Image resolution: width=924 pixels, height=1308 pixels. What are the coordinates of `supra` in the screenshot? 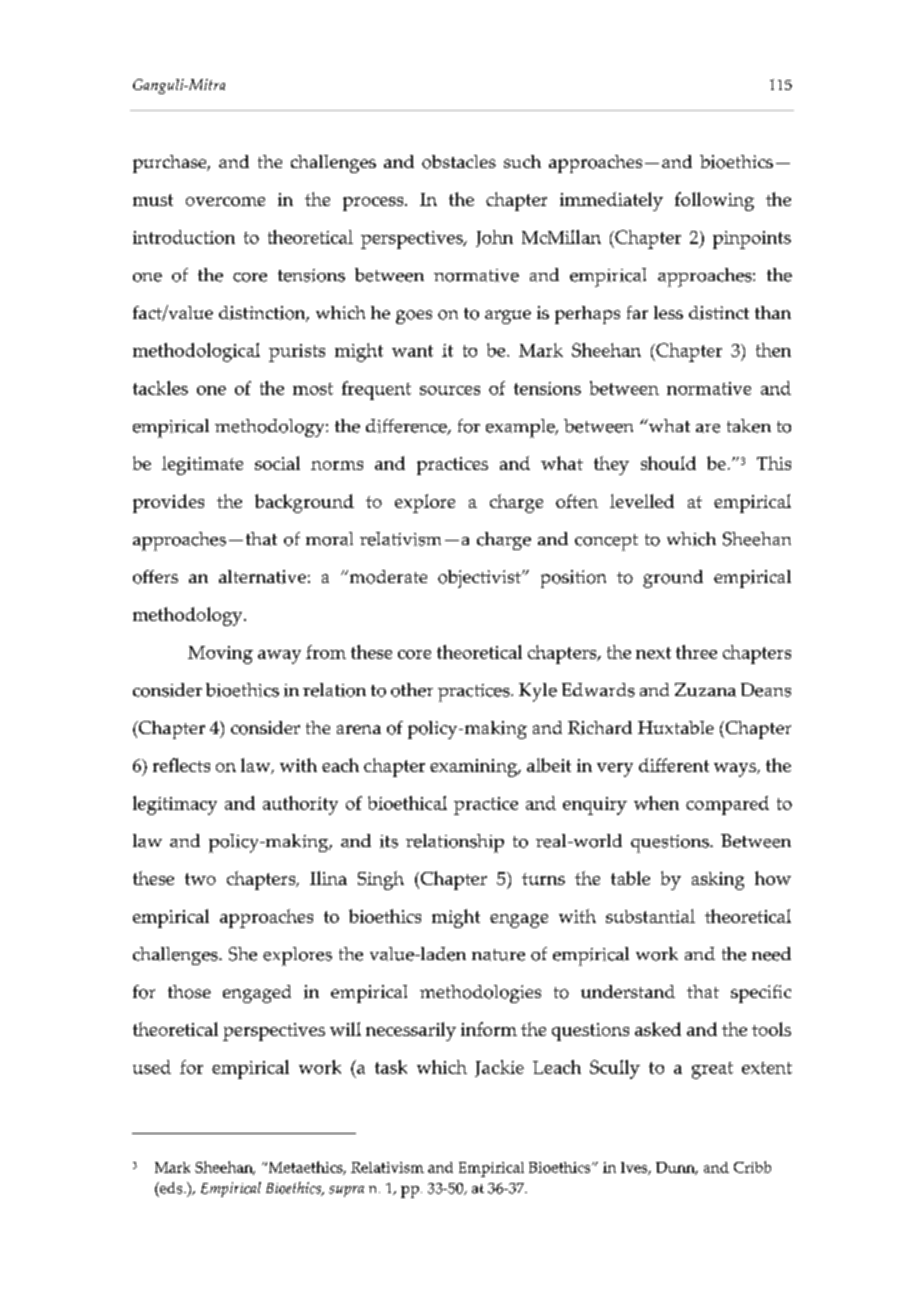 It's located at (346, 1191).
